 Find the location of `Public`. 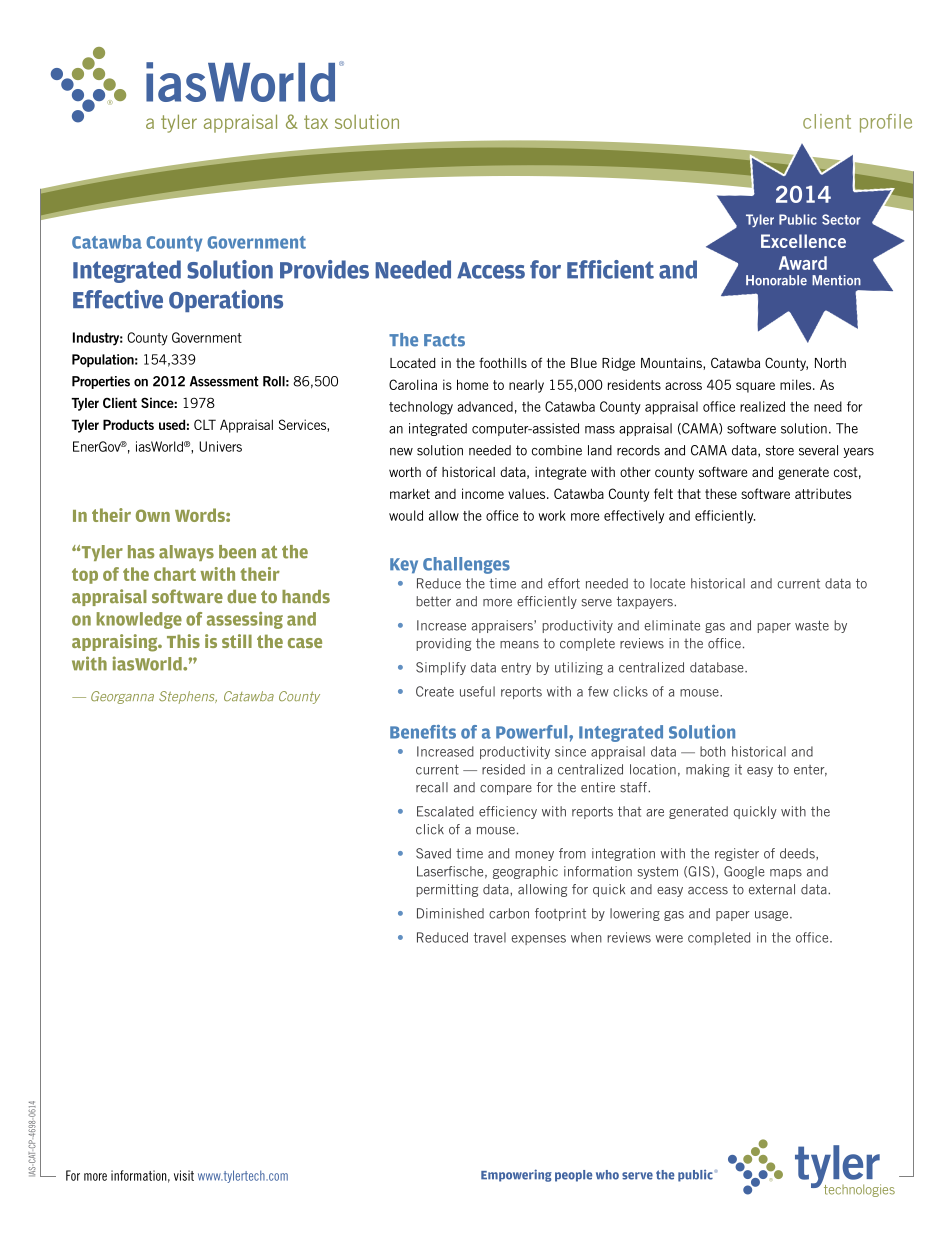

Public is located at coordinates (798, 219).
